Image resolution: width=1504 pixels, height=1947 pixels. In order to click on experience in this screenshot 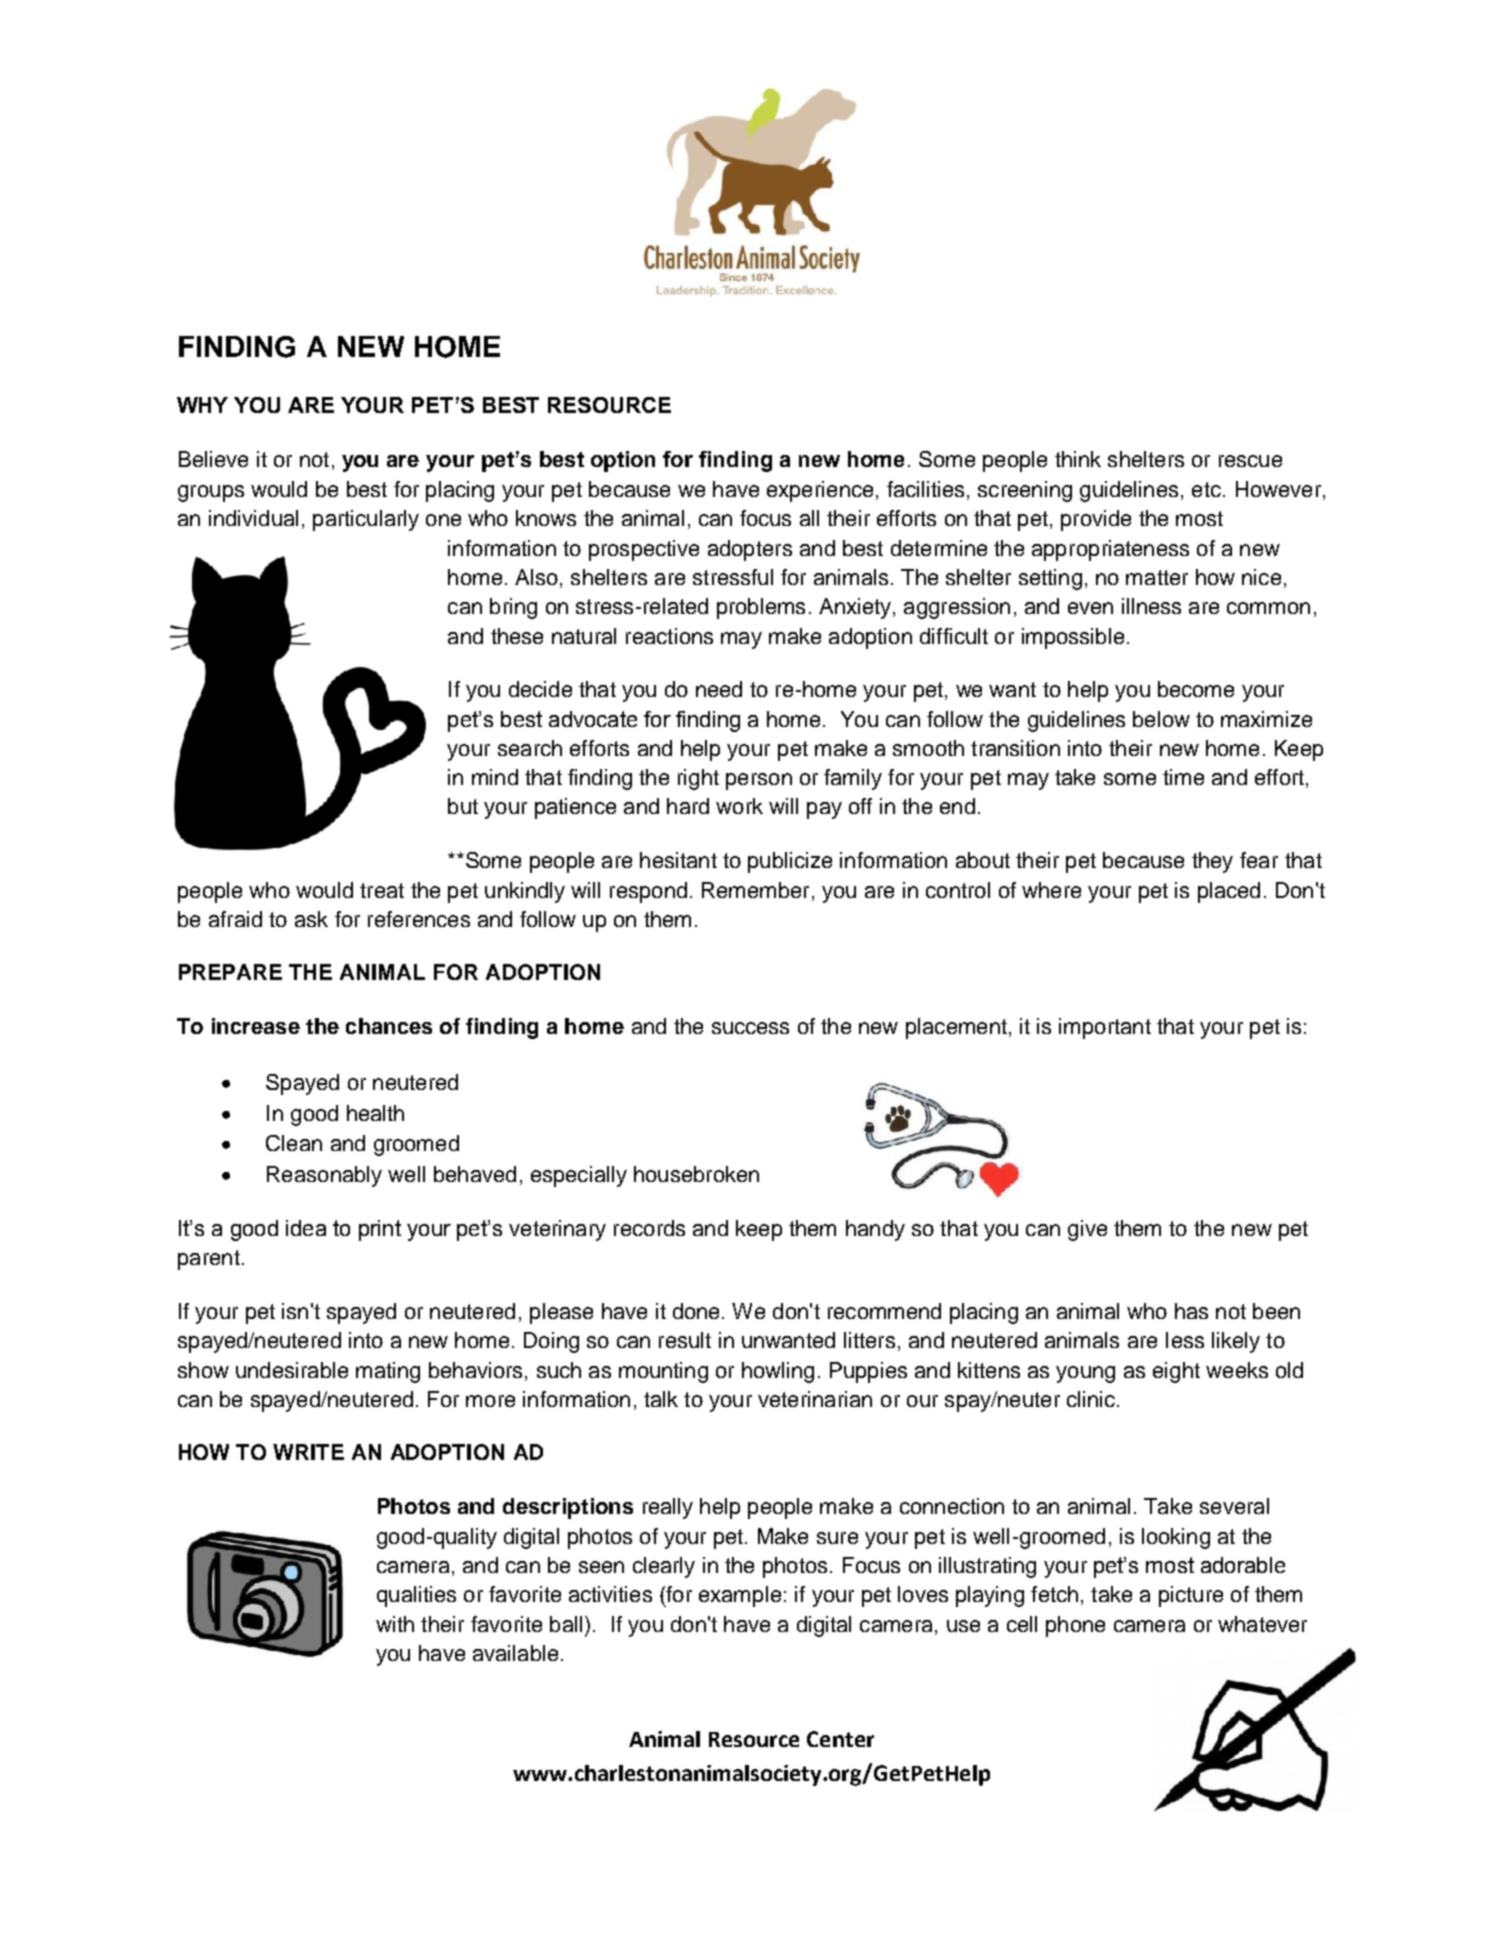, I will do `click(820, 491)`.
